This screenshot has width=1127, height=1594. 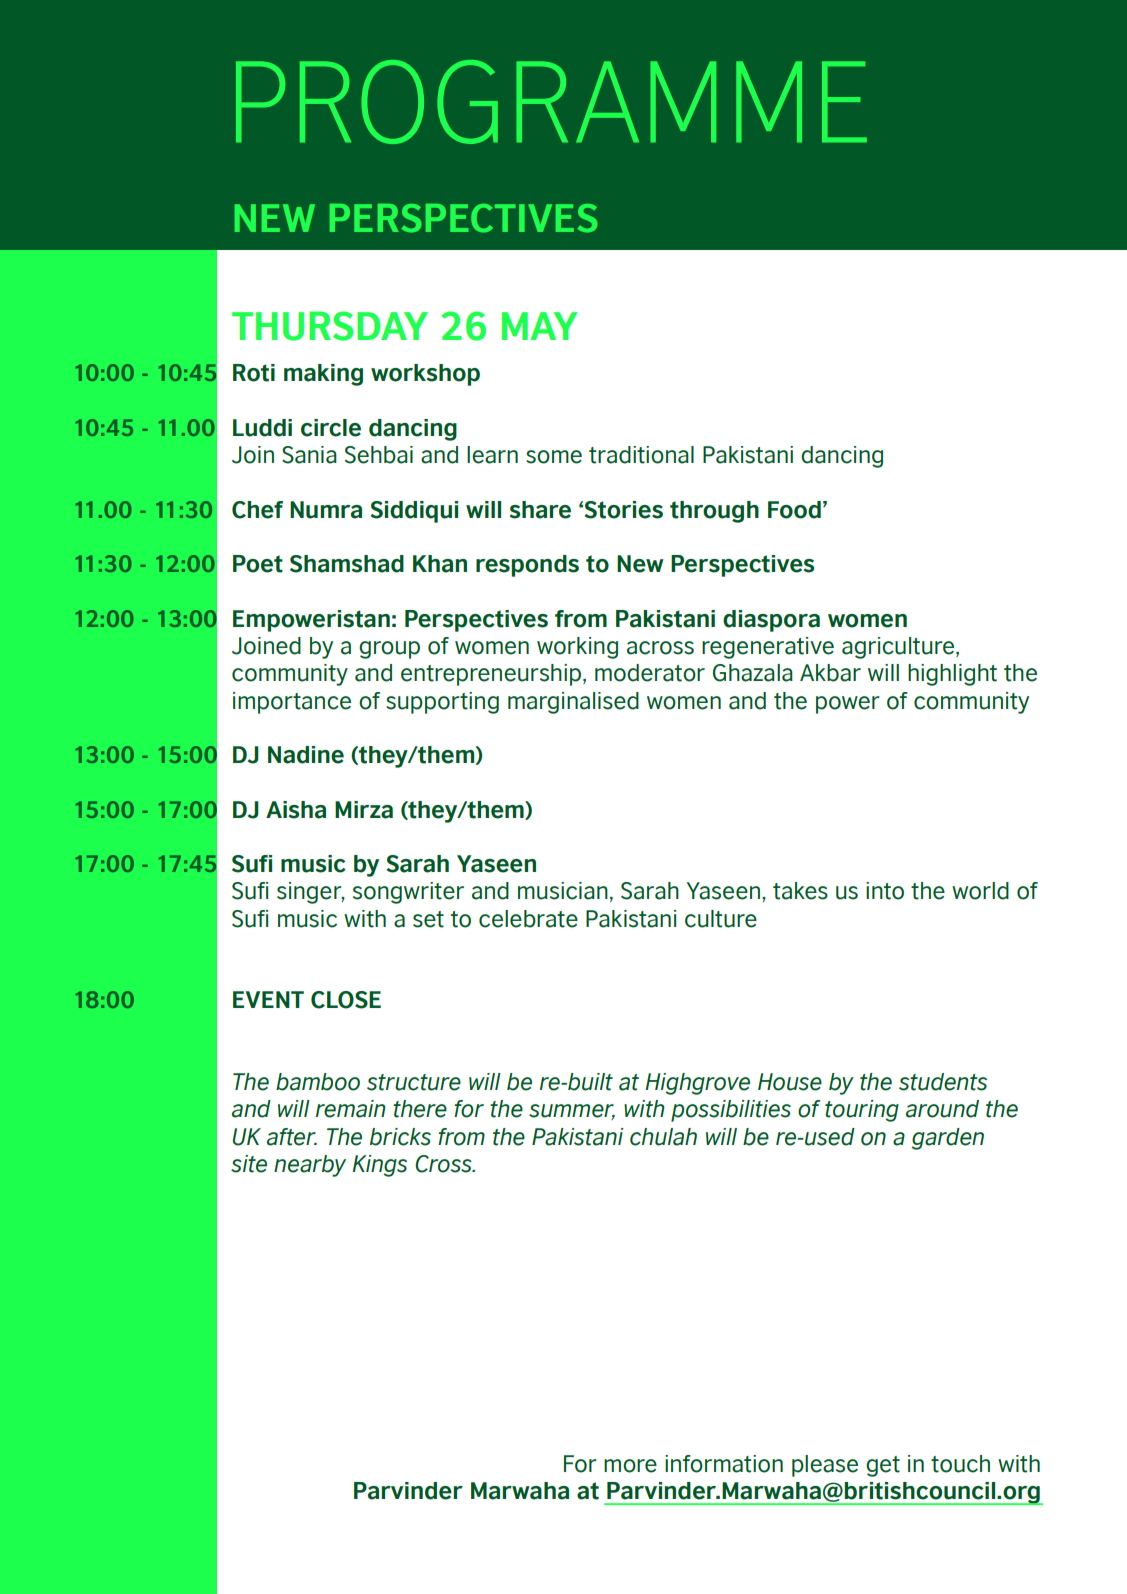 What do you see at coordinates (794, 510) in the screenshot?
I see `Food` at bounding box center [794, 510].
